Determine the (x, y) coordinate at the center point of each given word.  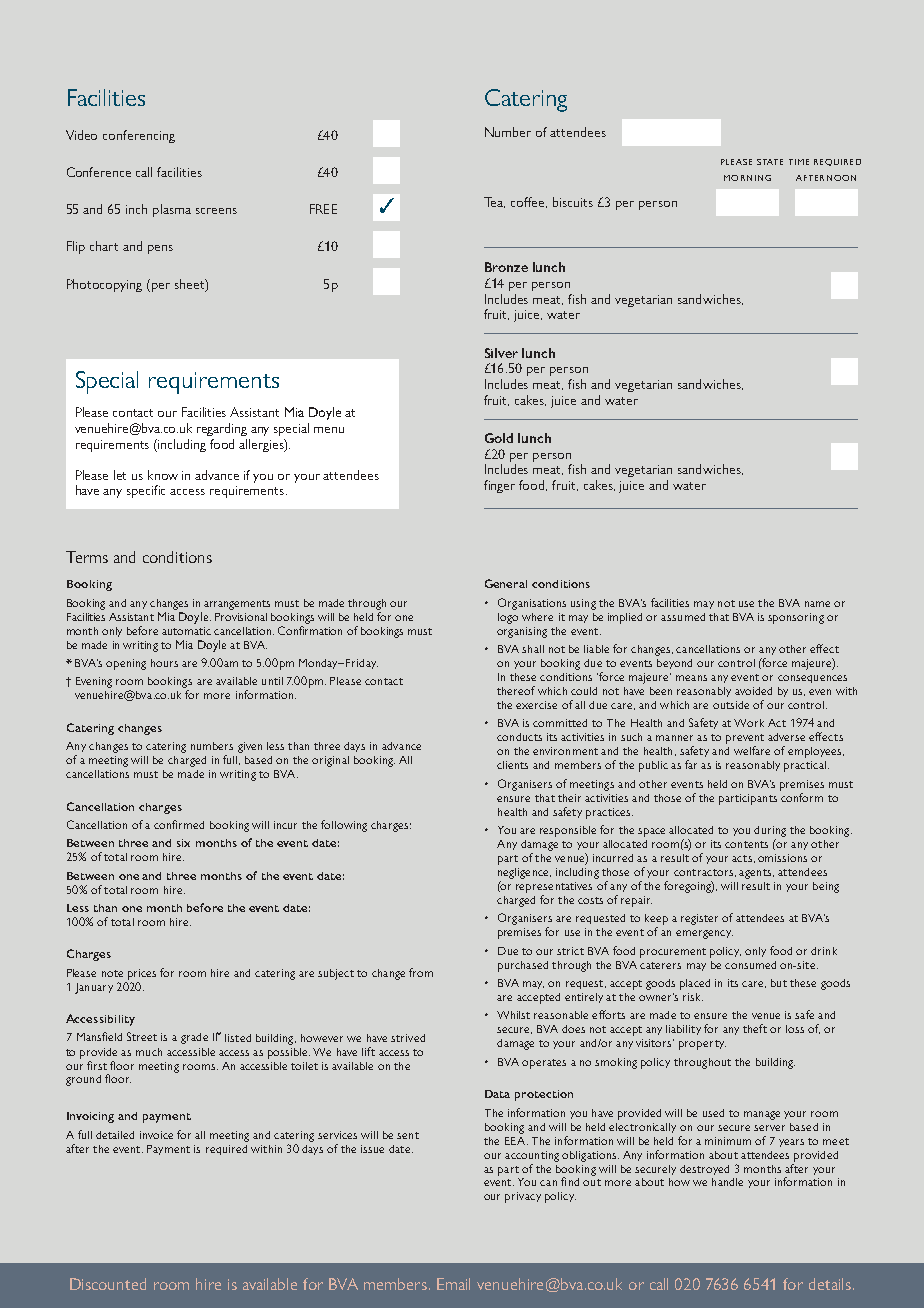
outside (731, 705)
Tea (494, 202)
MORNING (747, 178)
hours (164, 663)
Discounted (108, 1284)
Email (453, 1284)
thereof (516, 690)
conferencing (139, 136)
